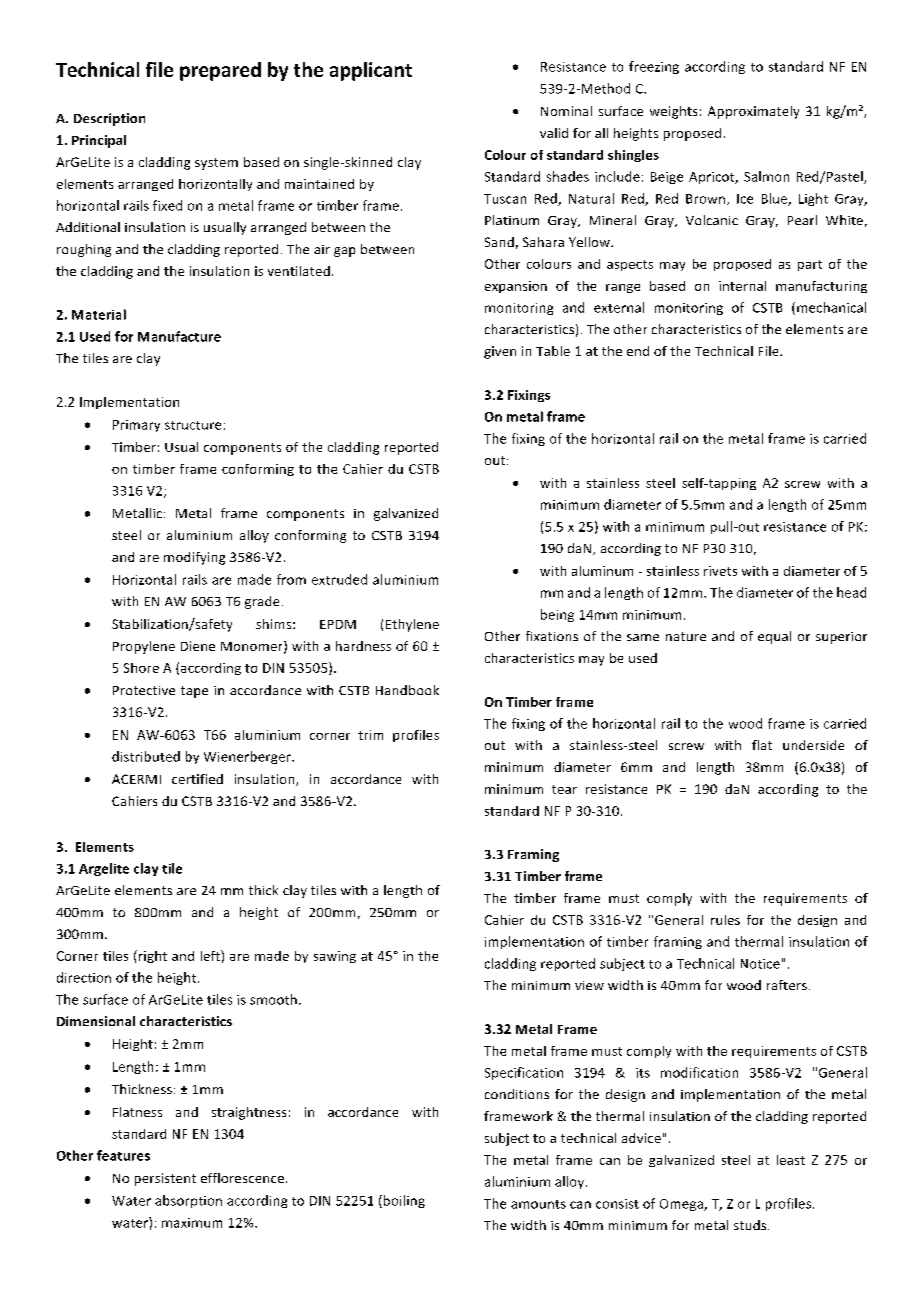 The height and width of the document is (1308, 924). Describe the element at coordinates (165, 1179) in the document. I see `persistent` at that location.
